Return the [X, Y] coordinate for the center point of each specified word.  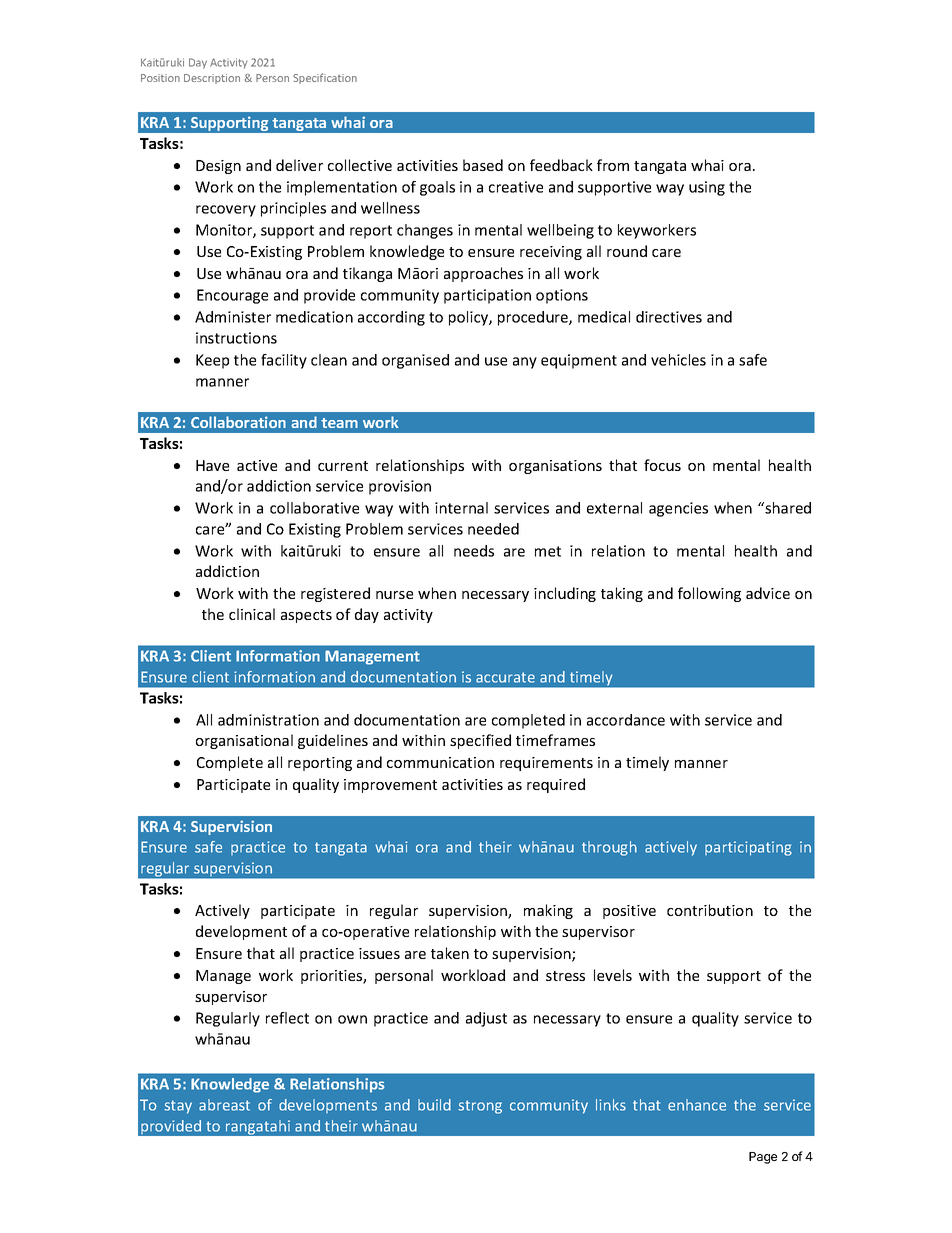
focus [662, 465]
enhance [697, 1105]
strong [480, 1107]
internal [461, 508]
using [707, 188]
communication [440, 762]
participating [748, 848]
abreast [224, 1105]
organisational [244, 741]
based [483, 165]
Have [212, 465]
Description [212, 79]
